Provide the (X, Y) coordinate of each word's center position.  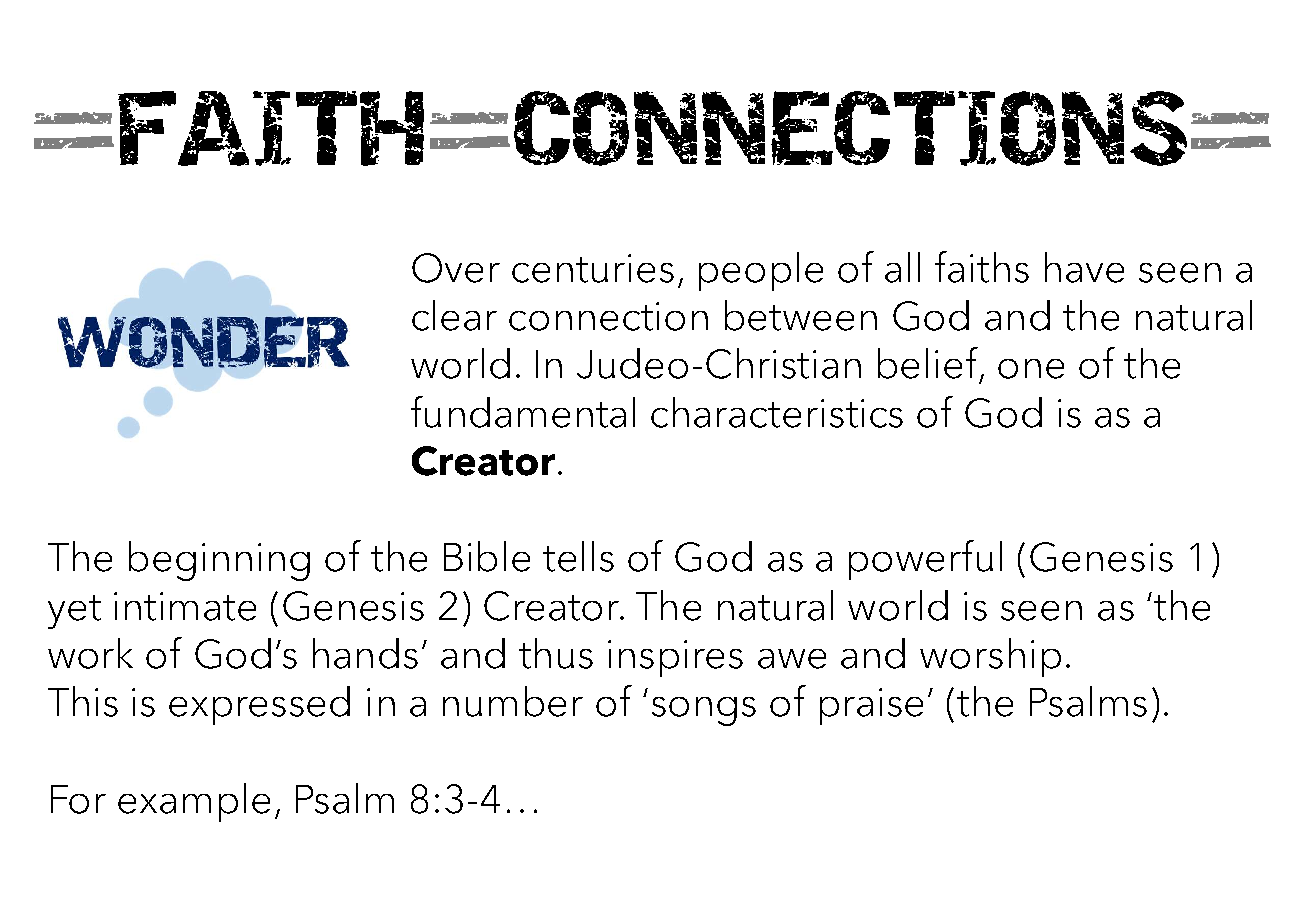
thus (556, 653)
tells (578, 556)
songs (704, 711)
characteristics (777, 412)
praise (871, 706)
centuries (593, 268)
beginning (219, 561)
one (1031, 369)
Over (456, 268)
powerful (925, 560)
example (194, 802)
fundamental (523, 412)
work (90, 653)
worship (990, 657)
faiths (982, 267)
